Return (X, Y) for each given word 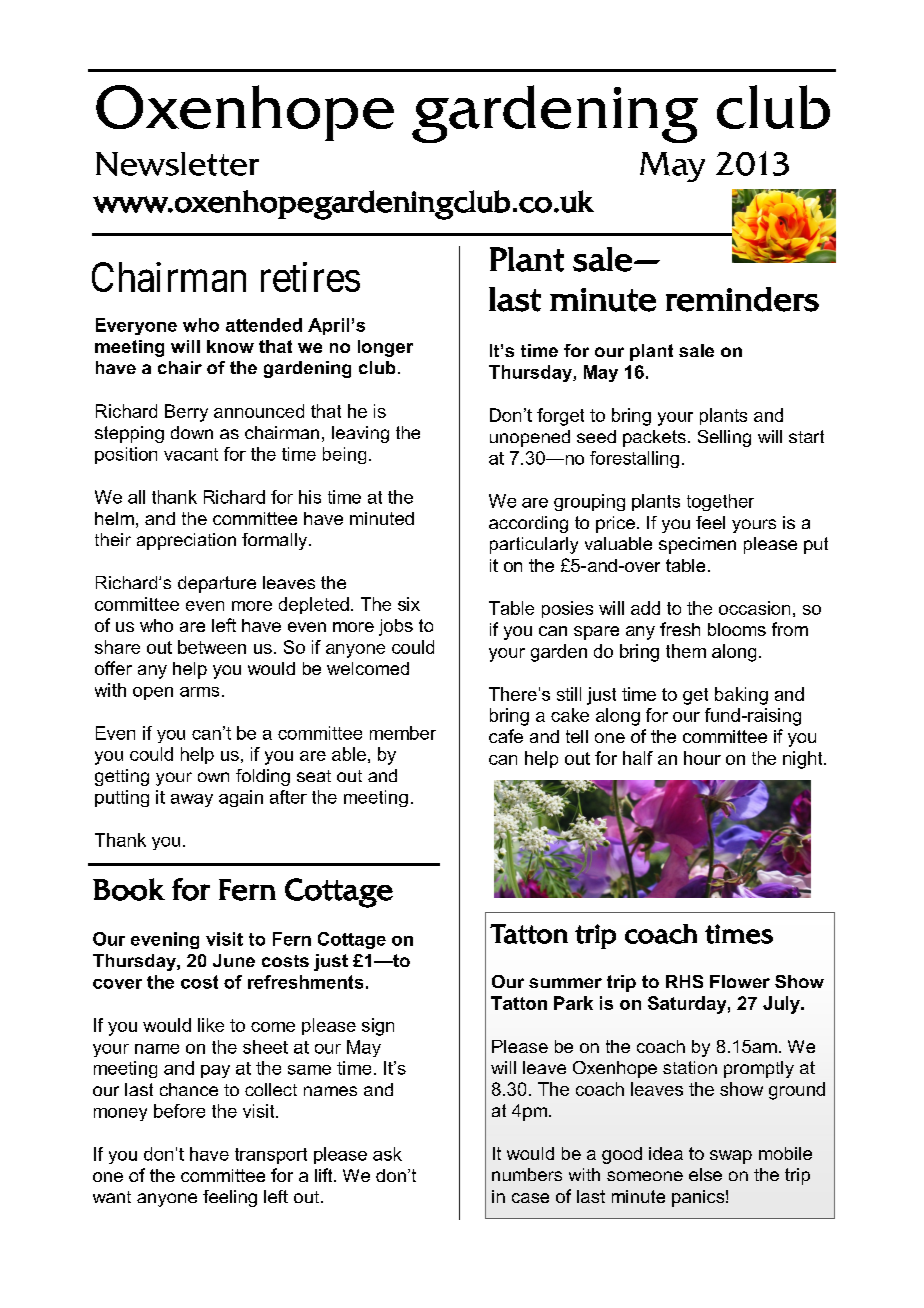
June (234, 960)
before (179, 1111)
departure (217, 584)
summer (565, 983)
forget (560, 417)
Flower (740, 981)
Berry (186, 413)
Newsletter (177, 164)
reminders (742, 299)
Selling (724, 438)
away (192, 800)
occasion (754, 608)
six (409, 604)
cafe (506, 736)
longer (385, 348)
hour (702, 758)
